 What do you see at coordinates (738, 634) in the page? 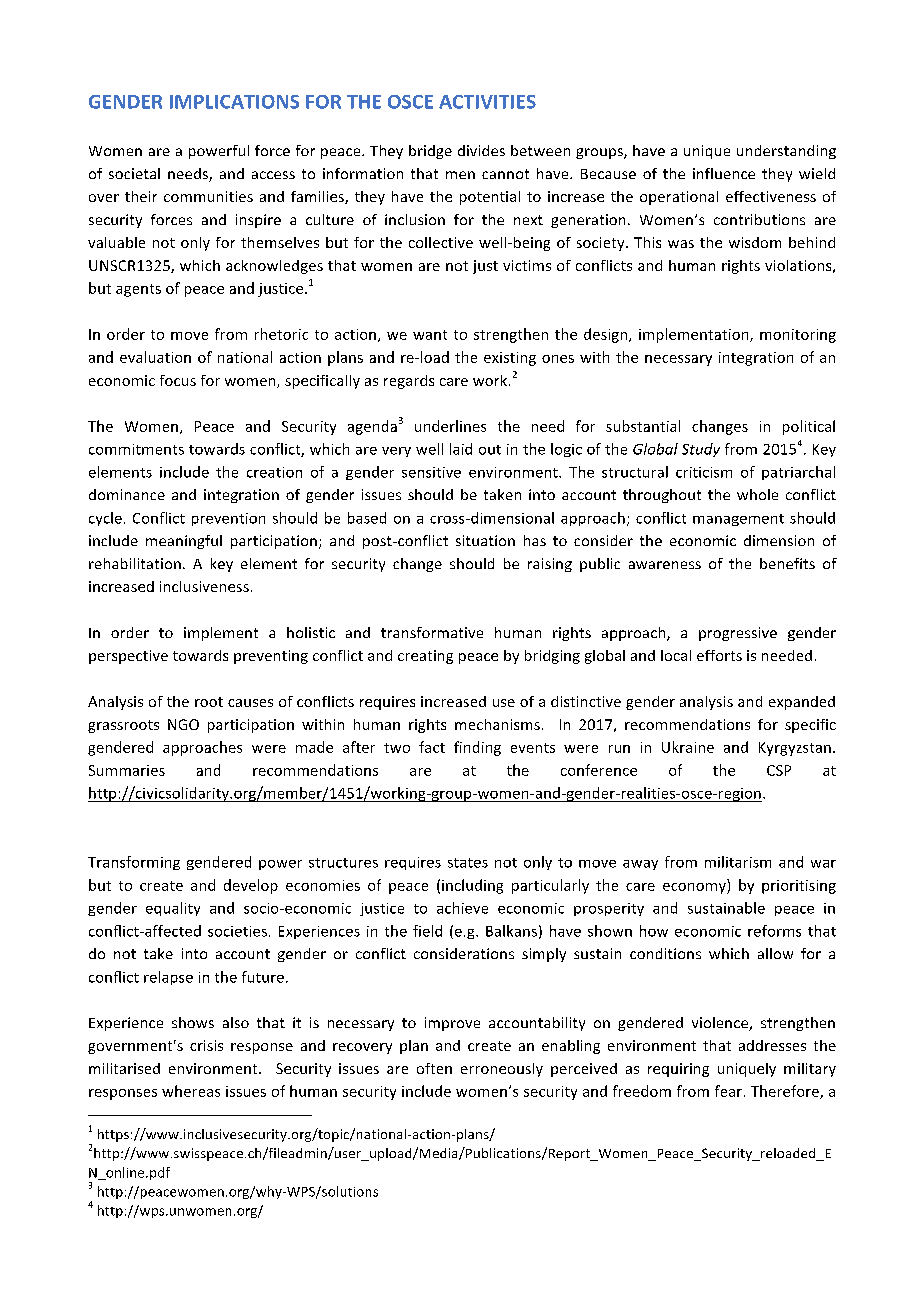
I see `progressive` at bounding box center [738, 634].
